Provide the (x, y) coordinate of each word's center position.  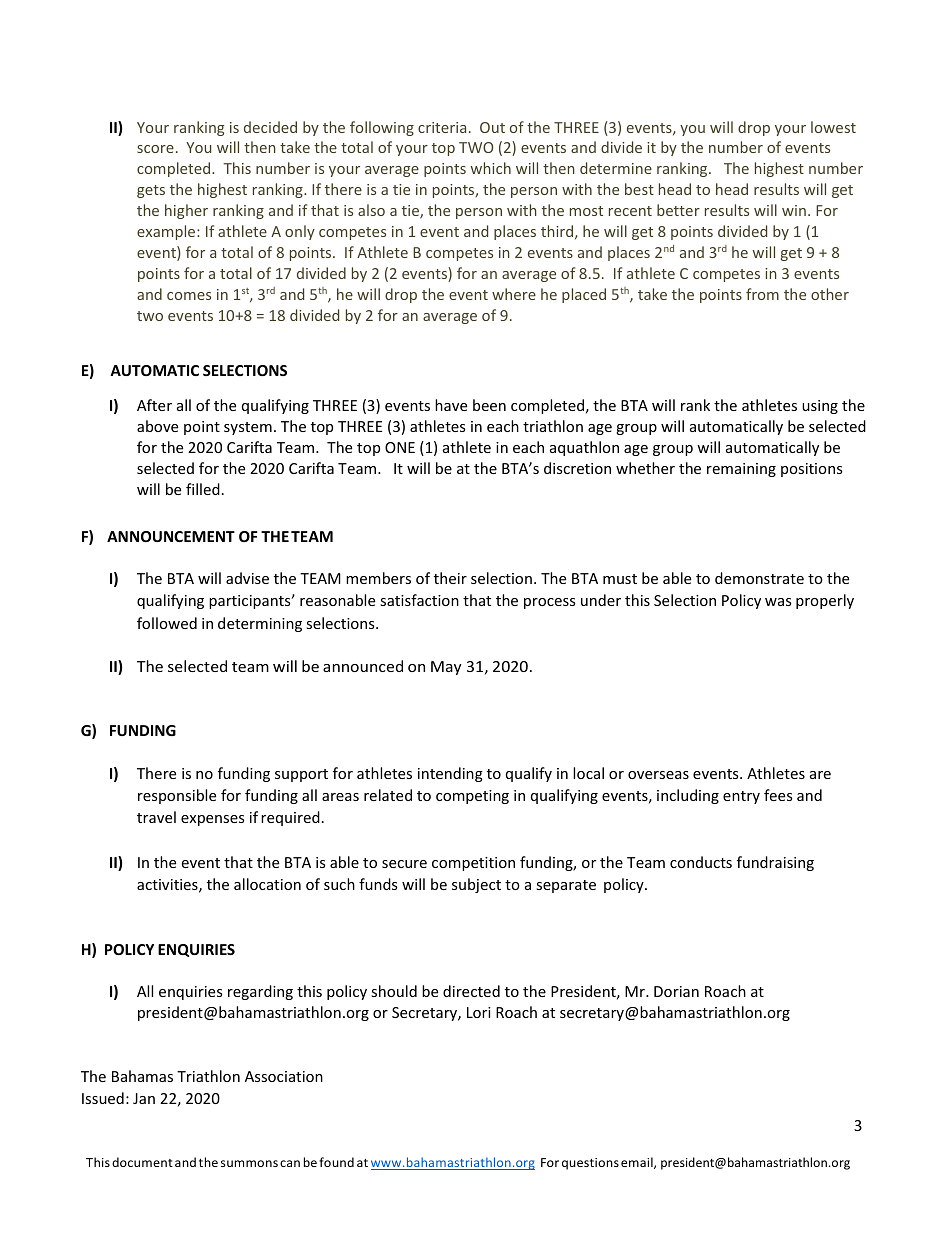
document (142, 1162)
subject (476, 885)
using (820, 407)
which (491, 168)
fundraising (775, 863)
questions (590, 1164)
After (154, 405)
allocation (267, 884)
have (451, 405)
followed (167, 623)
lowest (833, 127)
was (778, 602)
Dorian (676, 991)
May (446, 668)
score (155, 149)
